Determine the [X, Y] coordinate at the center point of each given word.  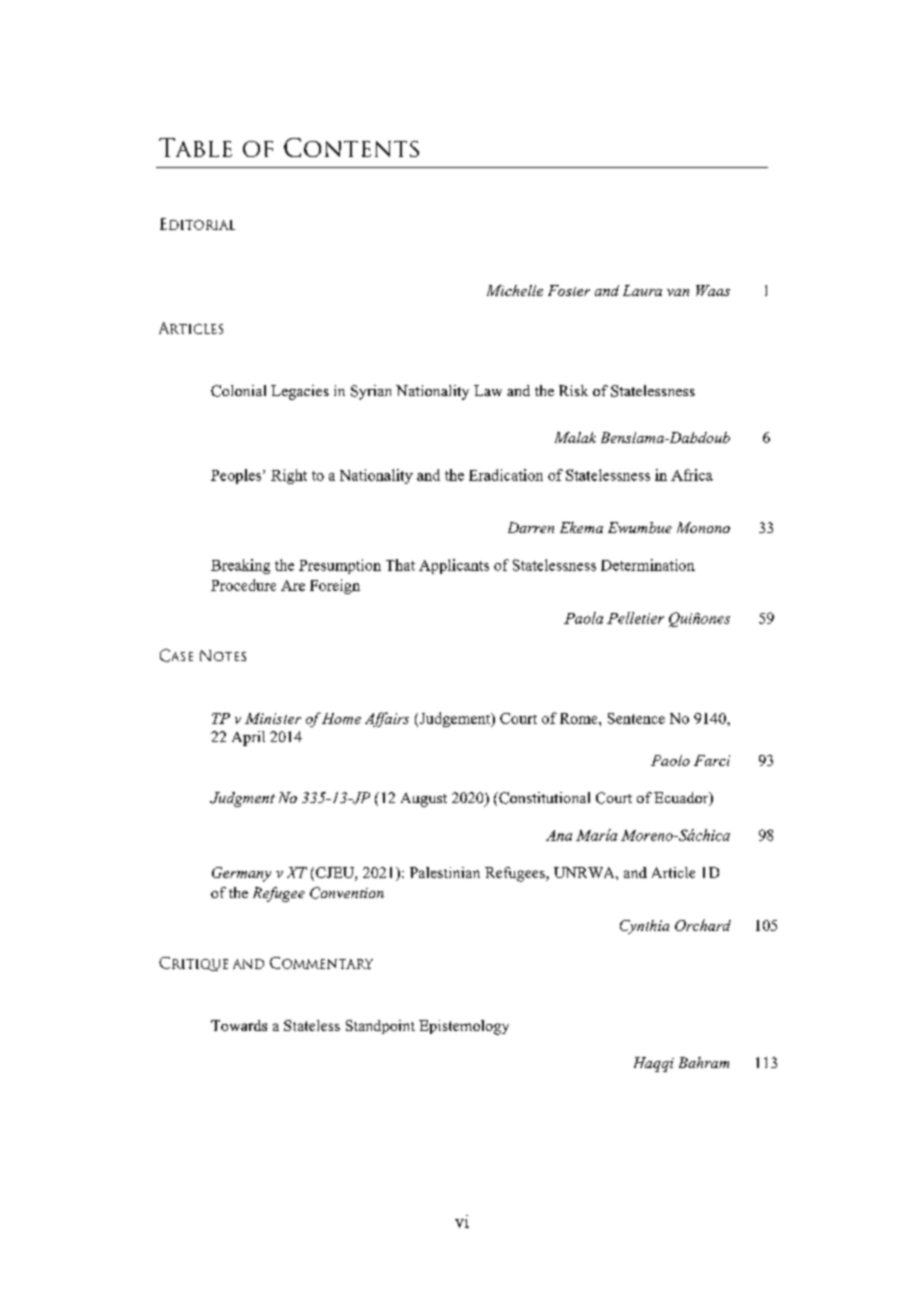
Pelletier [635, 618]
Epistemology [464, 1027]
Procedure [243, 585]
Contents [351, 147]
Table [195, 147]
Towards [239, 1025]
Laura [642, 290]
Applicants [454, 566]
